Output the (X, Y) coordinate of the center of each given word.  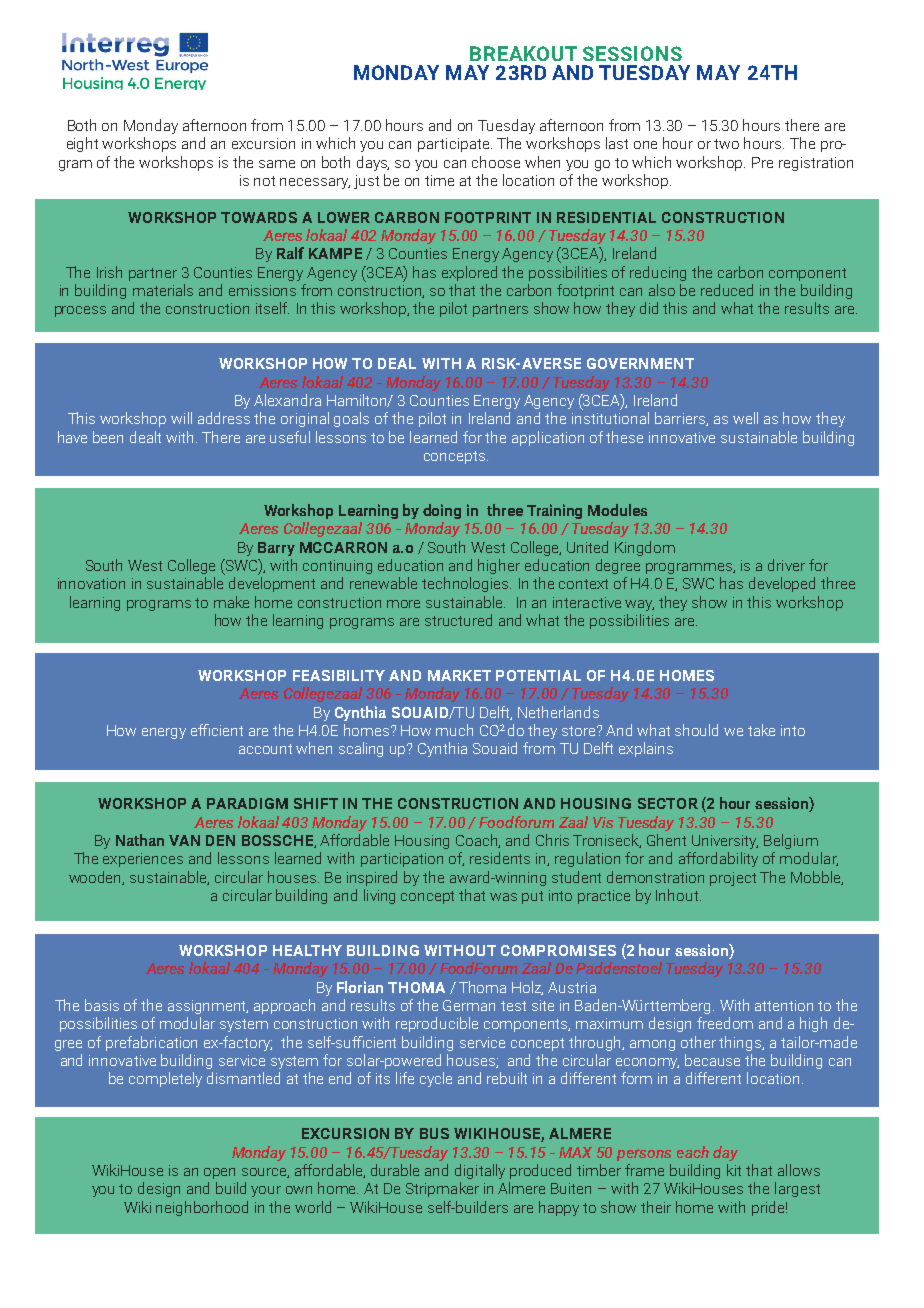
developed (782, 584)
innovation (91, 583)
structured (458, 620)
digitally (480, 1171)
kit (734, 1170)
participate (455, 145)
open (219, 1173)
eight (82, 144)
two (726, 144)
